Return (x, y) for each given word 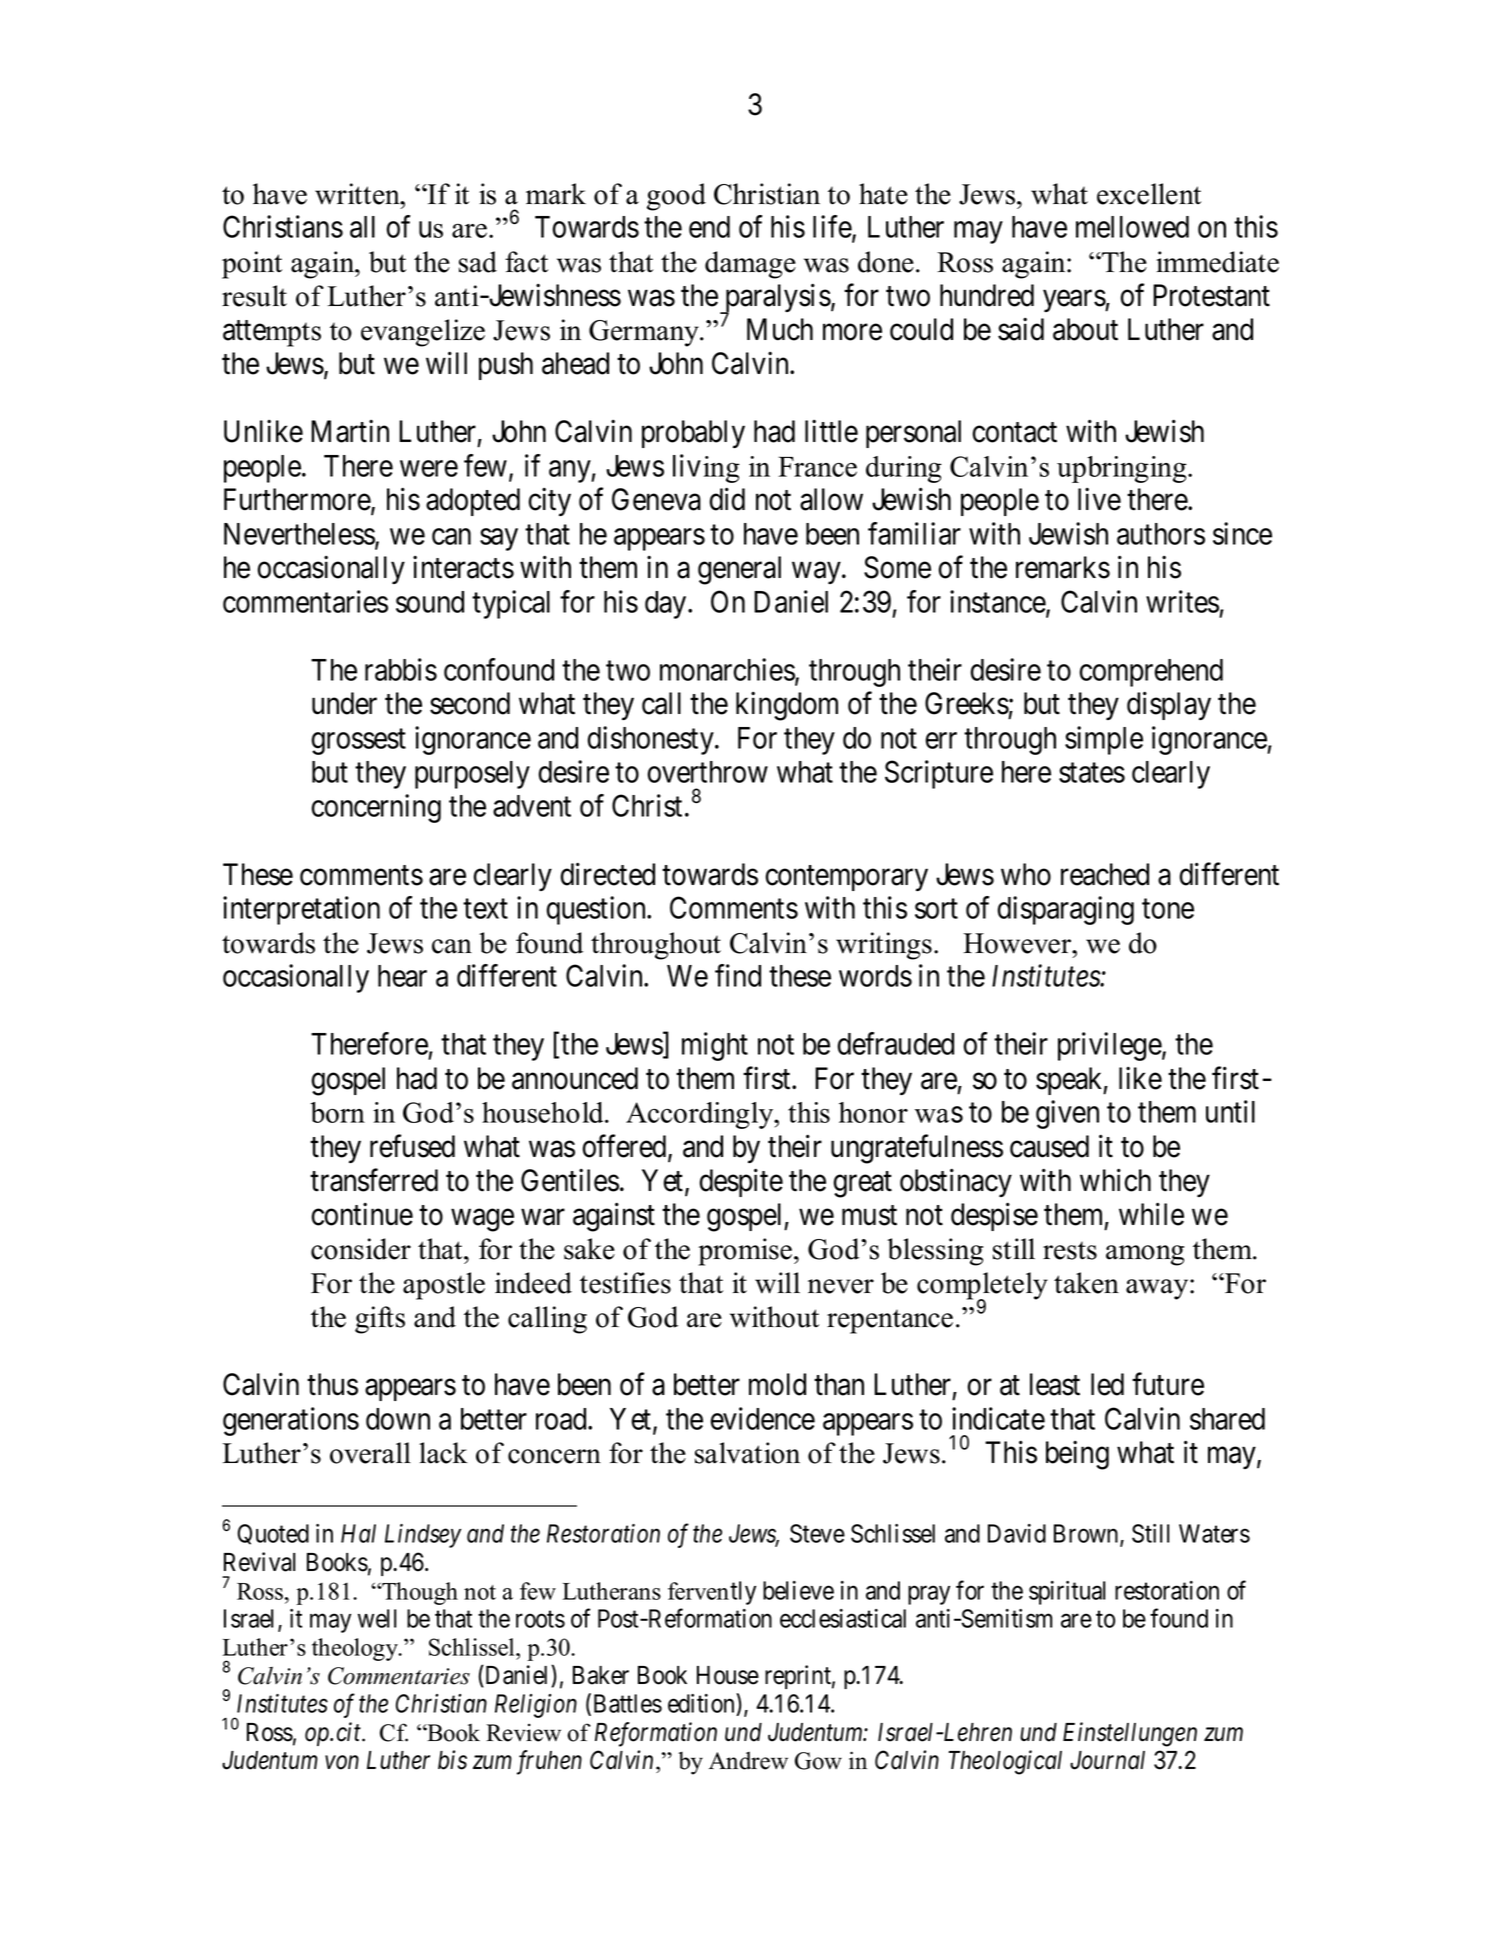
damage (750, 265)
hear (402, 976)
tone (1168, 909)
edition (702, 1703)
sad (478, 262)
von (342, 1763)
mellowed (1132, 227)
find (738, 975)
